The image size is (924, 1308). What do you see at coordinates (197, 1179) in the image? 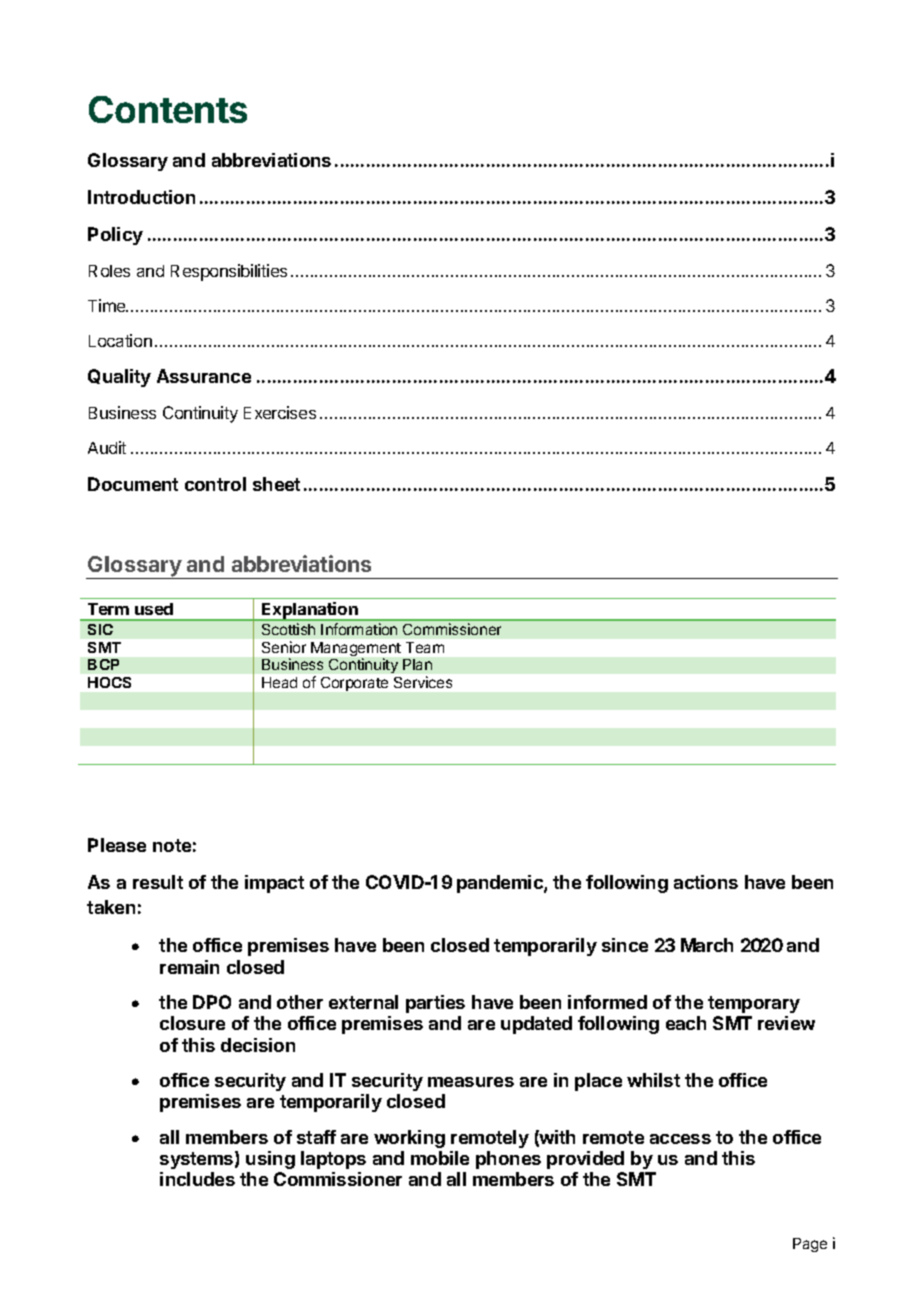
I see `includes` at bounding box center [197, 1179].
